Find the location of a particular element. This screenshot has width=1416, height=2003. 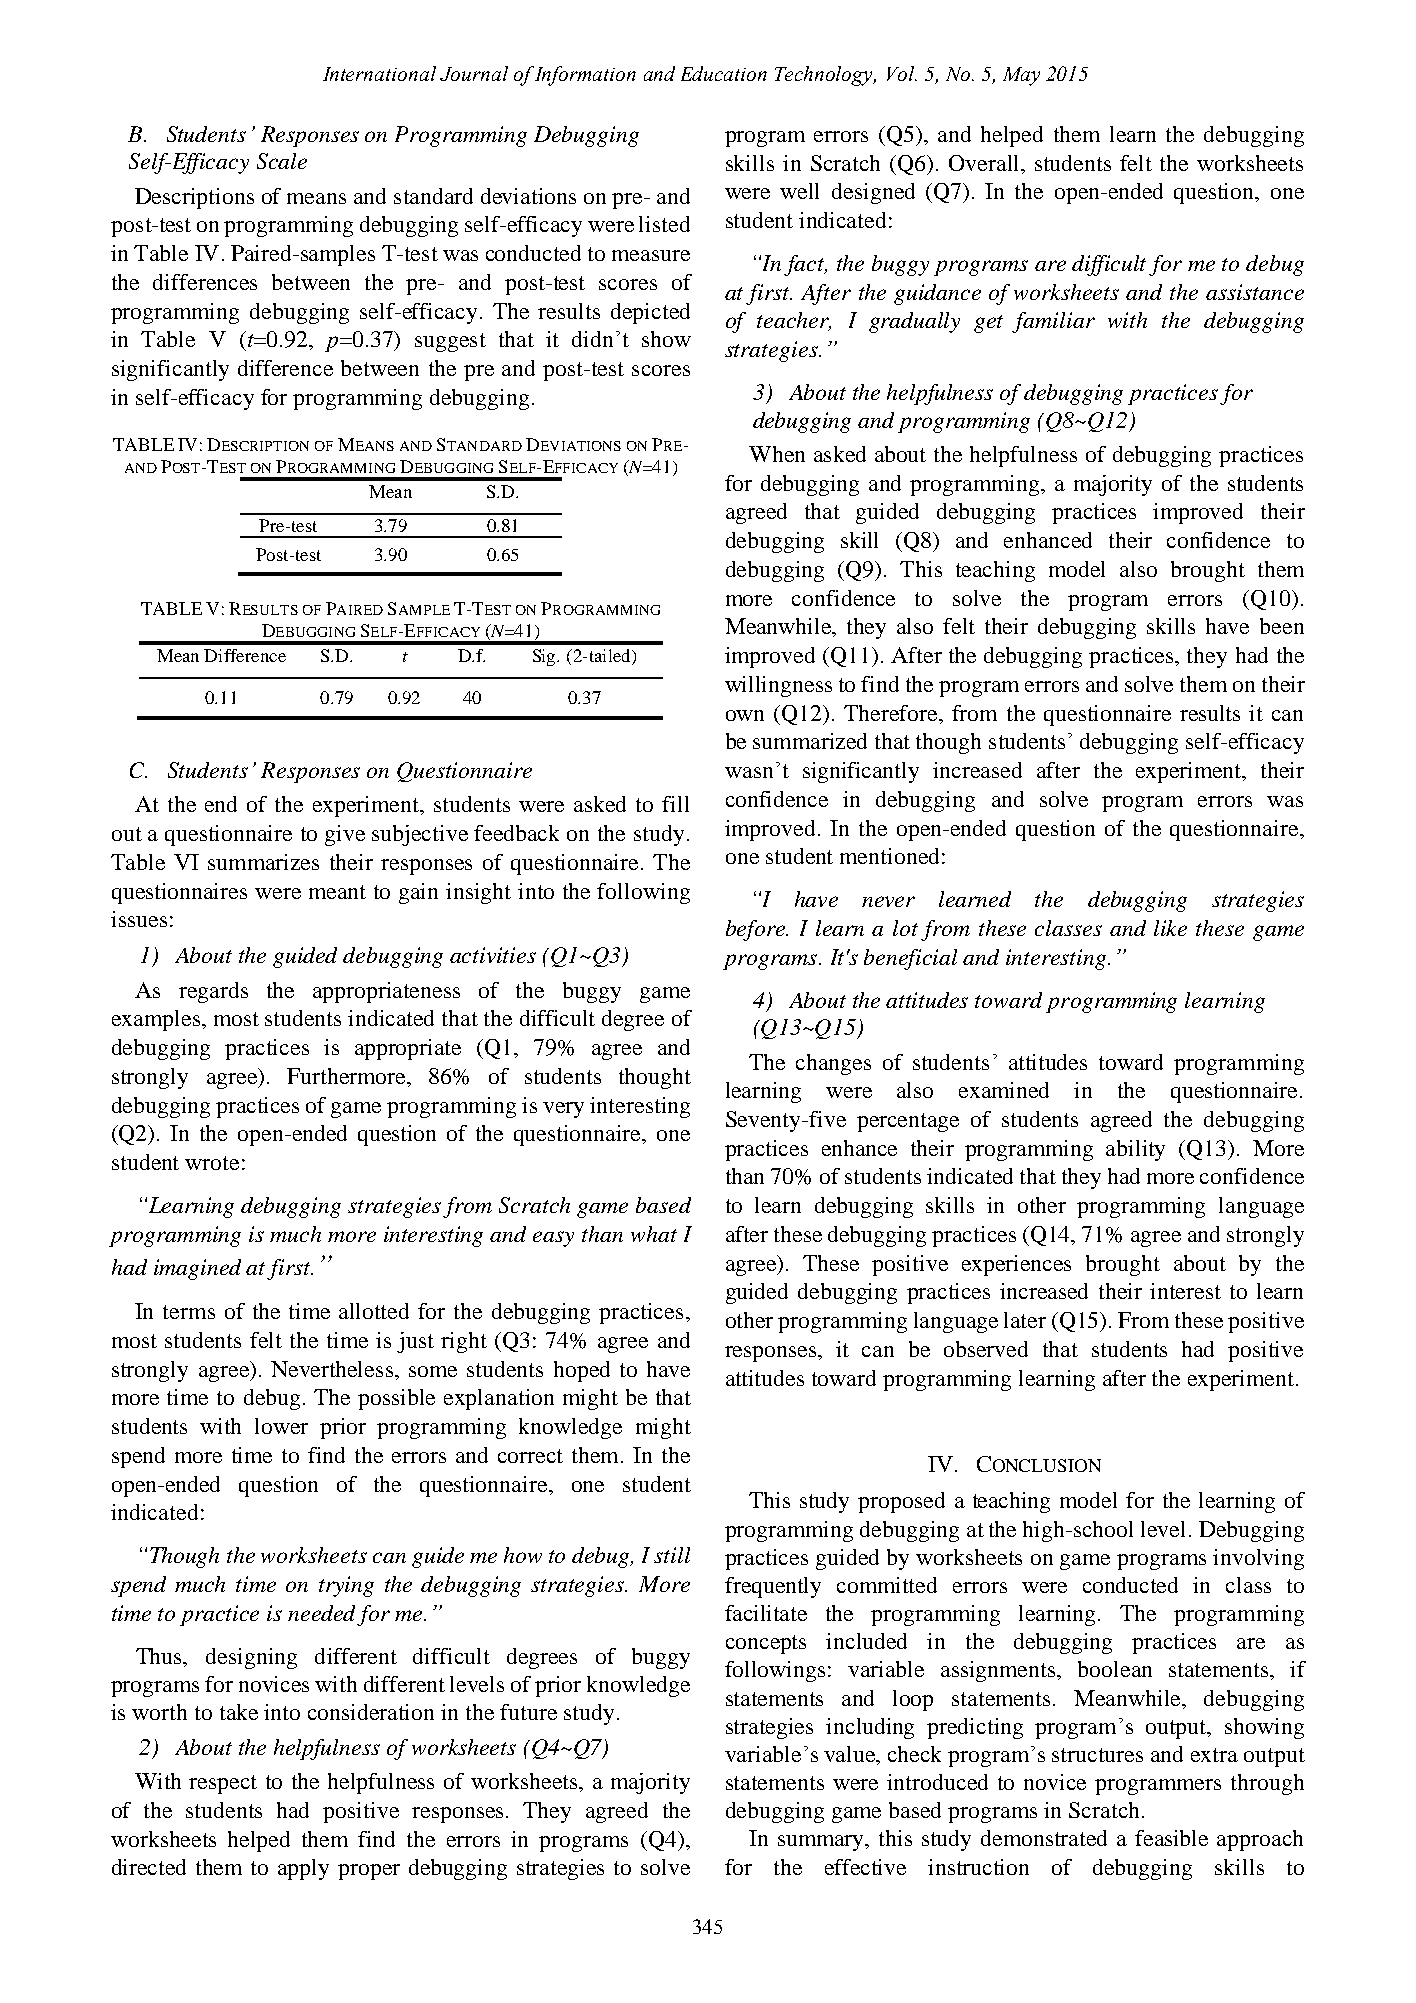

Education is located at coordinates (724, 73).
